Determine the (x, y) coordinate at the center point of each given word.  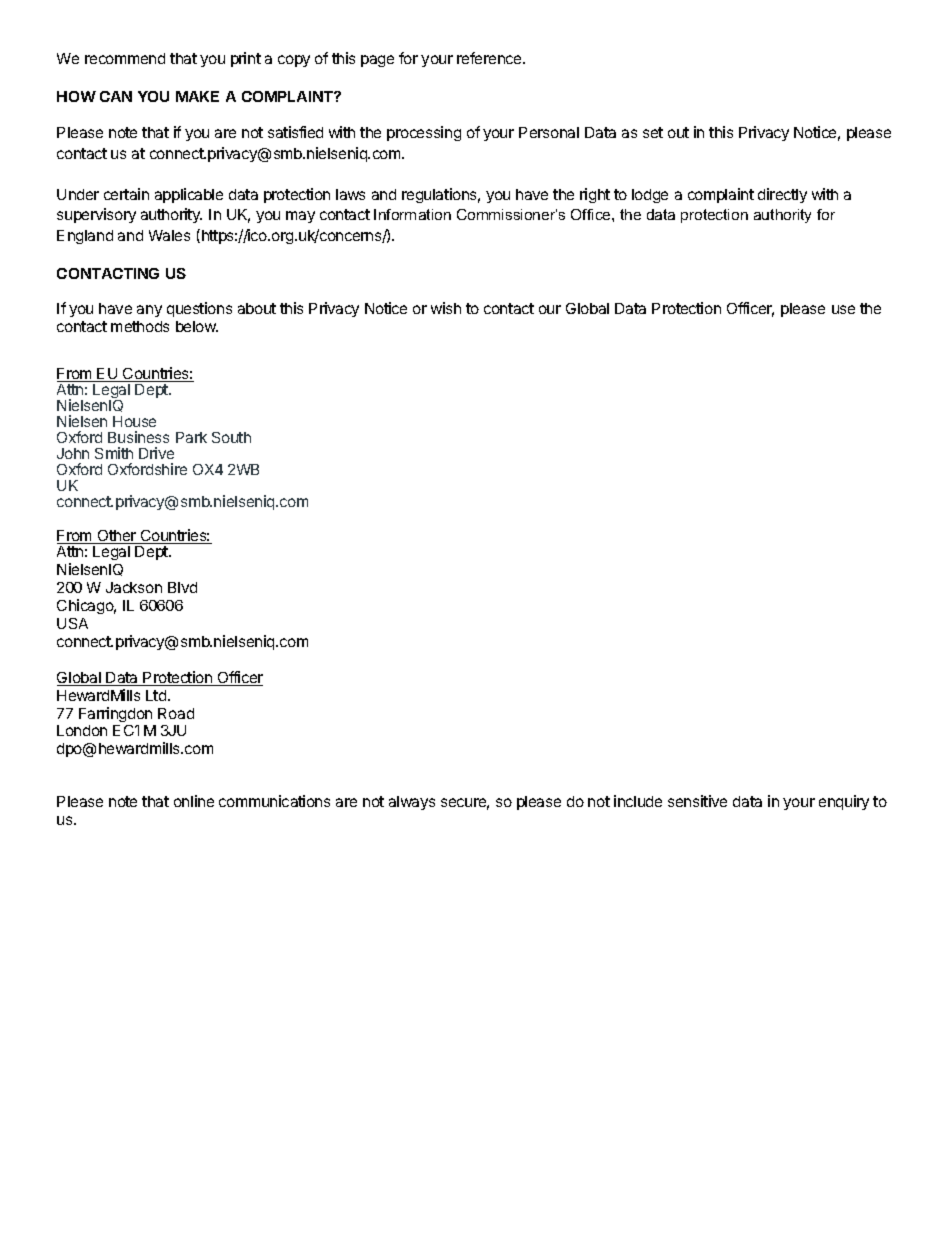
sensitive (697, 801)
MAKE (197, 96)
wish (446, 308)
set (653, 132)
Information (412, 214)
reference (490, 58)
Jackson (134, 587)
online (194, 801)
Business (138, 437)
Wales (169, 235)
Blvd (182, 587)
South (231, 437)
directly (782, 195)
